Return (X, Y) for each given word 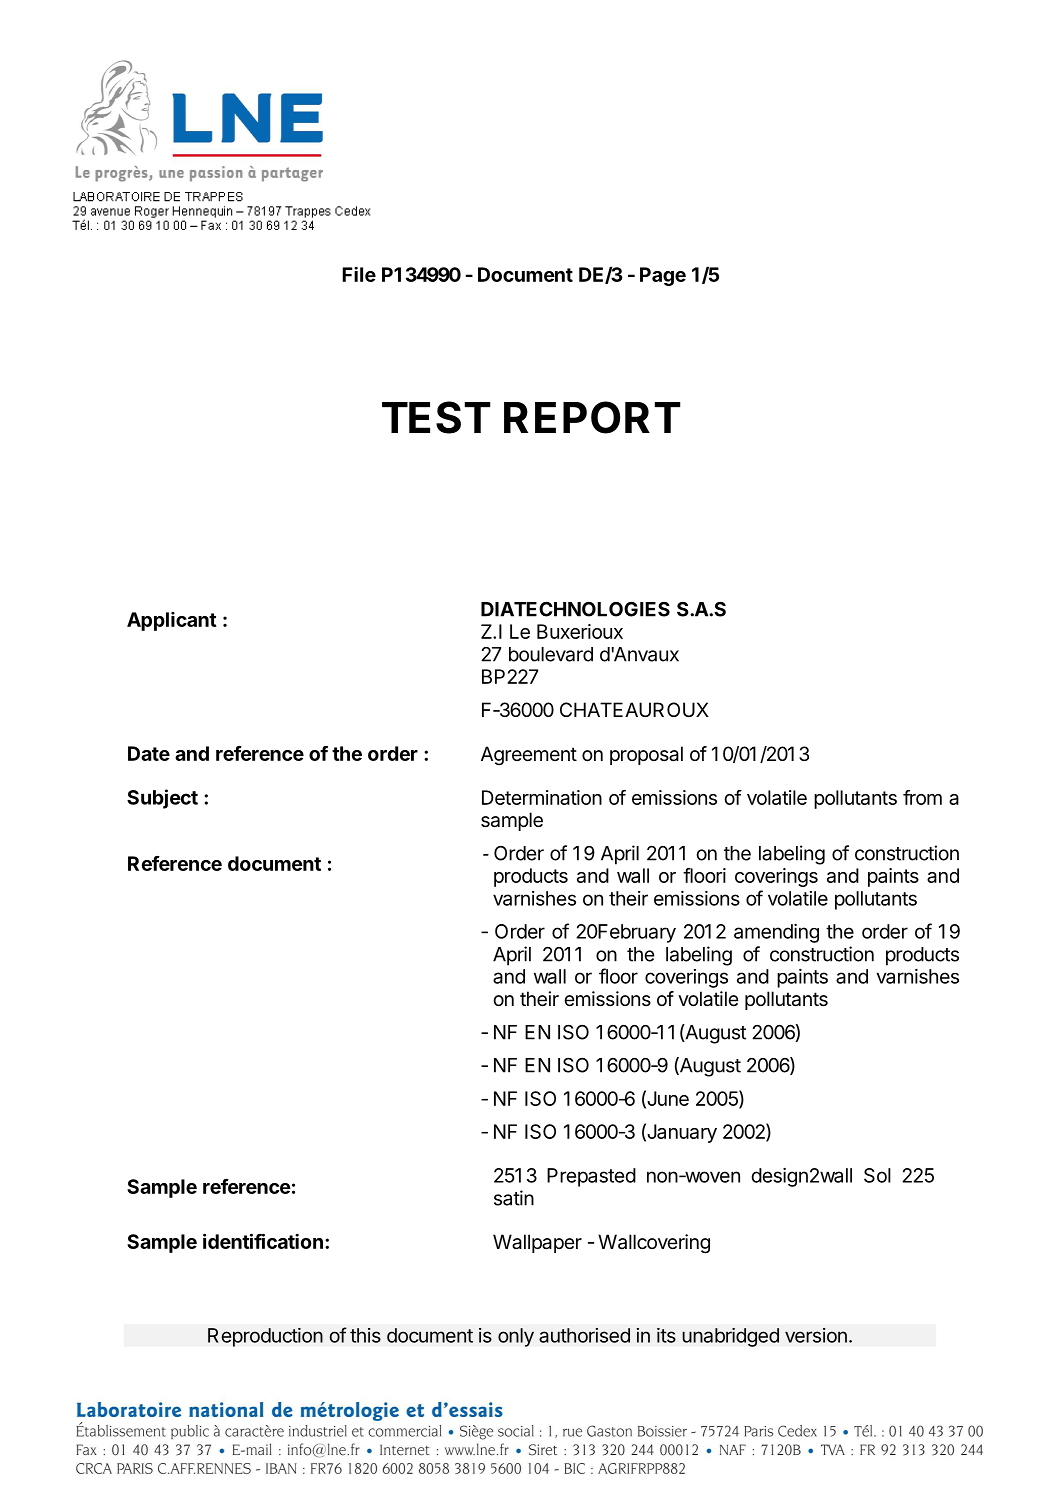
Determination (542, 797)
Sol (877, 1175)
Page (663, 276)
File (359, 274)
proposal (646, 755)
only (516, 1337)
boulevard (551, 654)
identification (263, 1241)
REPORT (592, 417)
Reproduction (265, 1337)
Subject (162, 799)
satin (514, 1198)
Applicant (171, 621)
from (922, 797)
